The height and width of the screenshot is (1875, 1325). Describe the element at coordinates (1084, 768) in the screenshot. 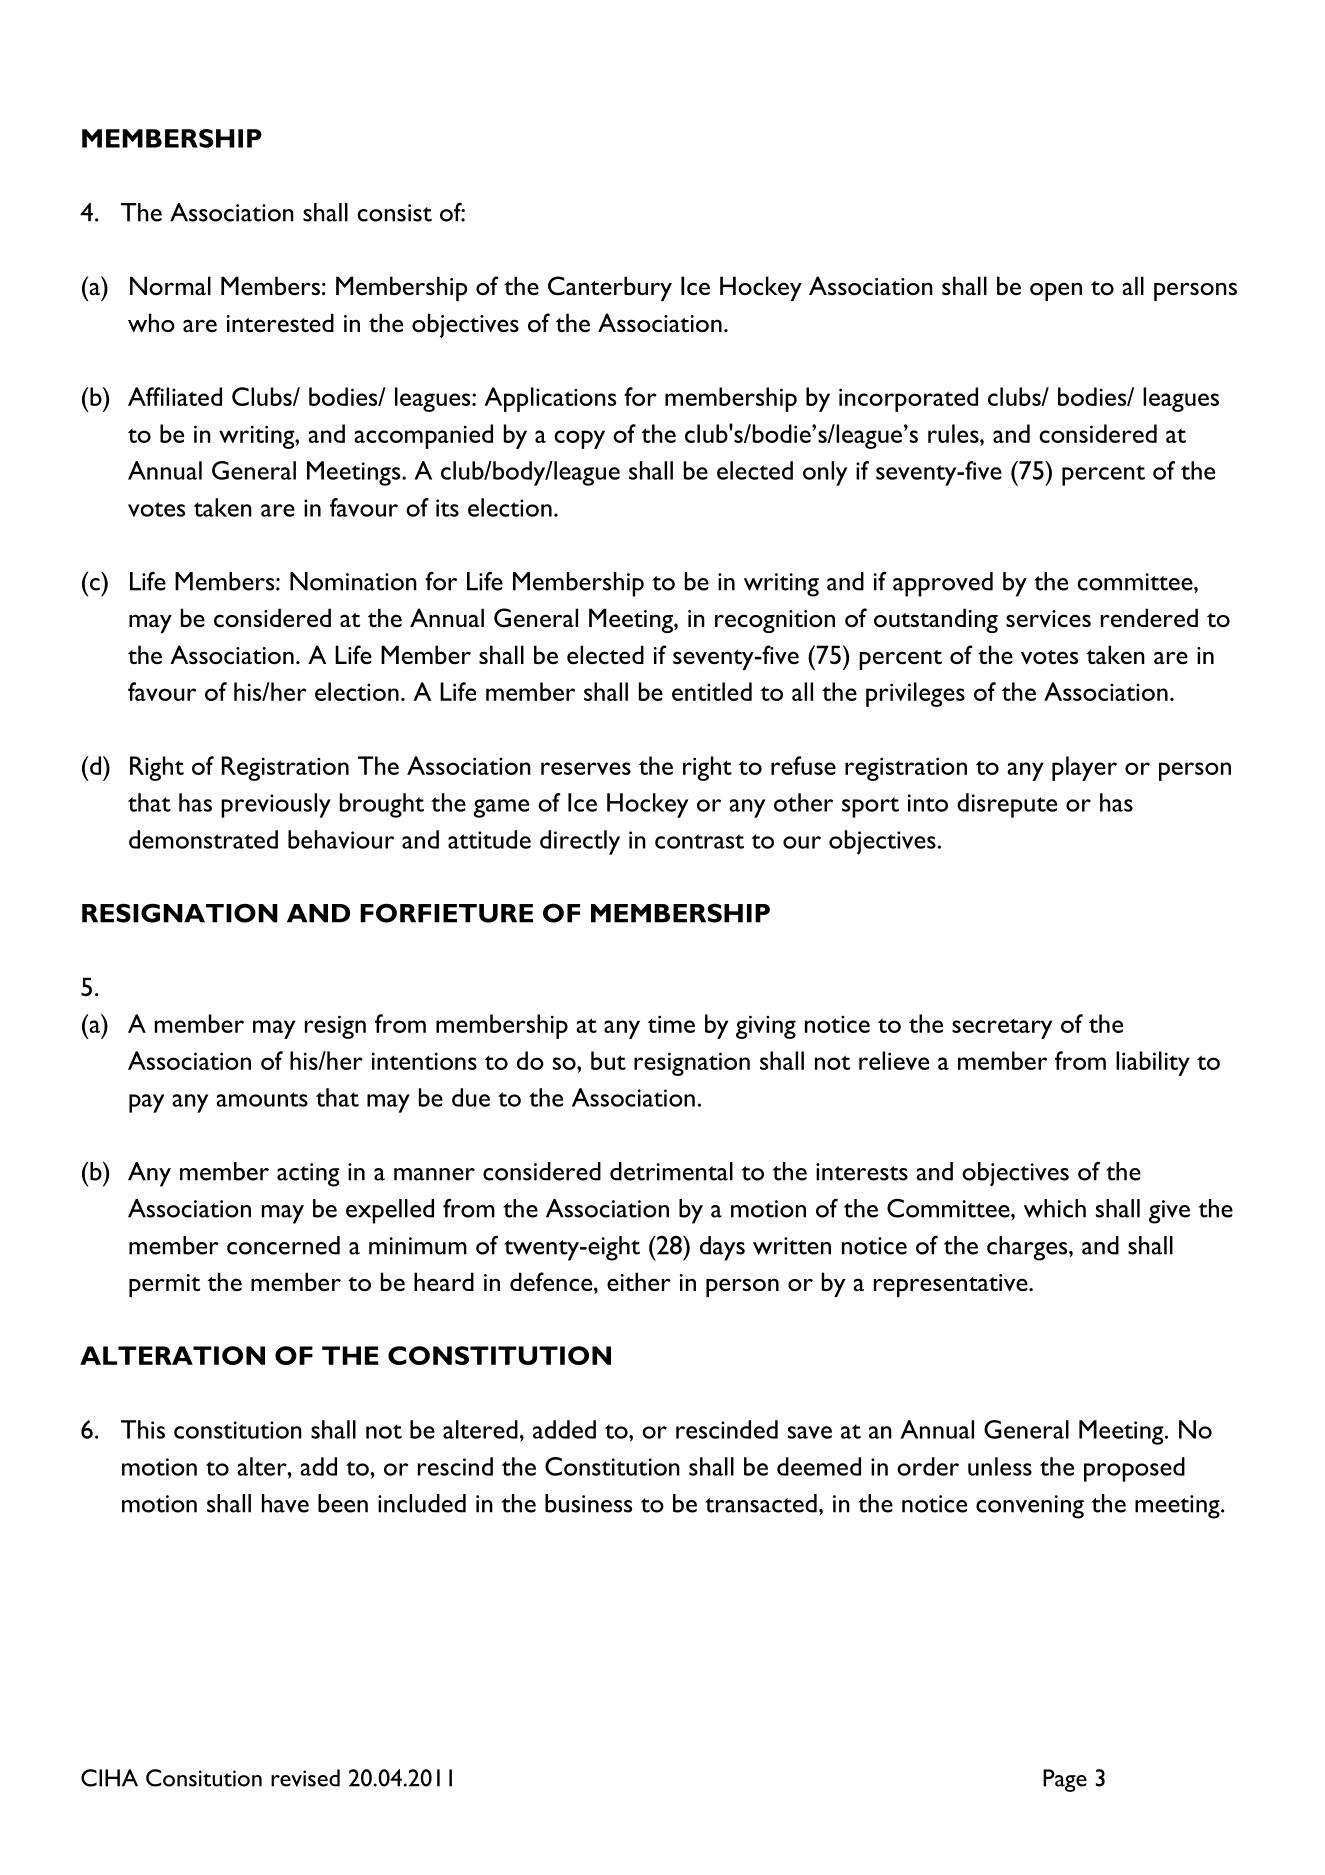

I see `player` at that location.
